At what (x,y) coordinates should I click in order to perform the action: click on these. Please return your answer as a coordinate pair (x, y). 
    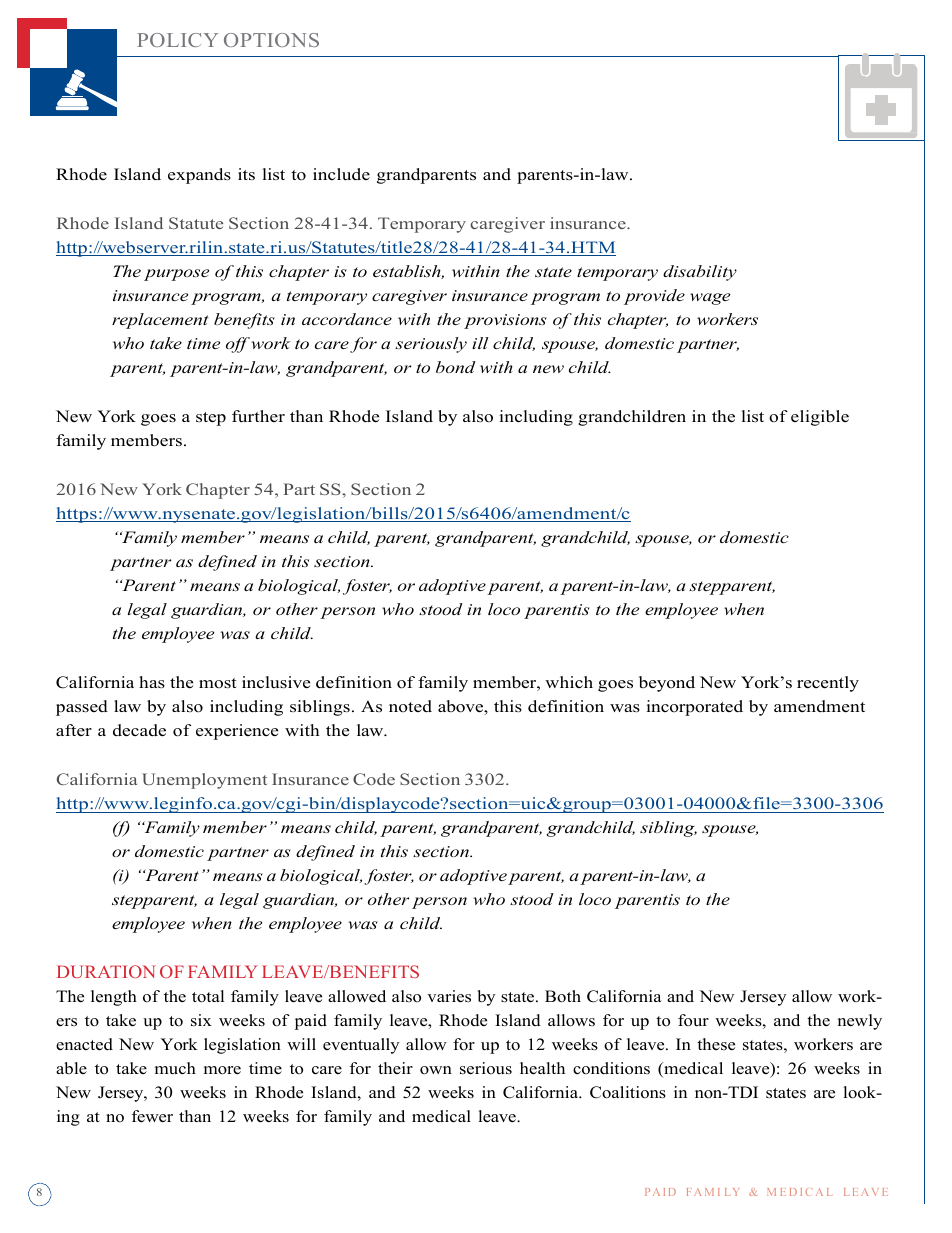
    Looking at the image, I should click on (716, 1044).
